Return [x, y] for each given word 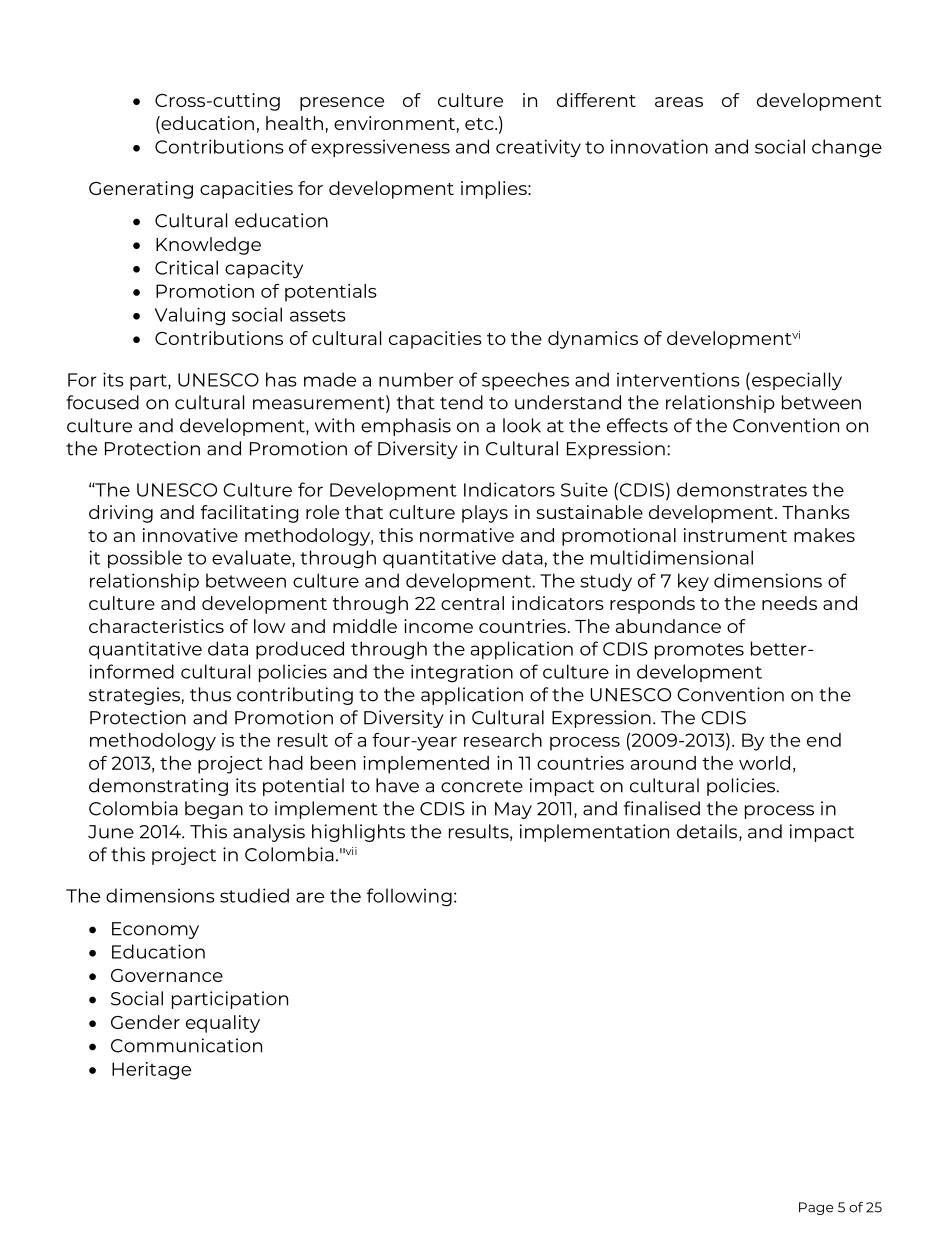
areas [679, 102]
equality [223, 1024]
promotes [699, 651]
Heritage [151, 1071]
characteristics [156, 626]
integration [462, 673]
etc [480, 124]
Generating [141, 190]
